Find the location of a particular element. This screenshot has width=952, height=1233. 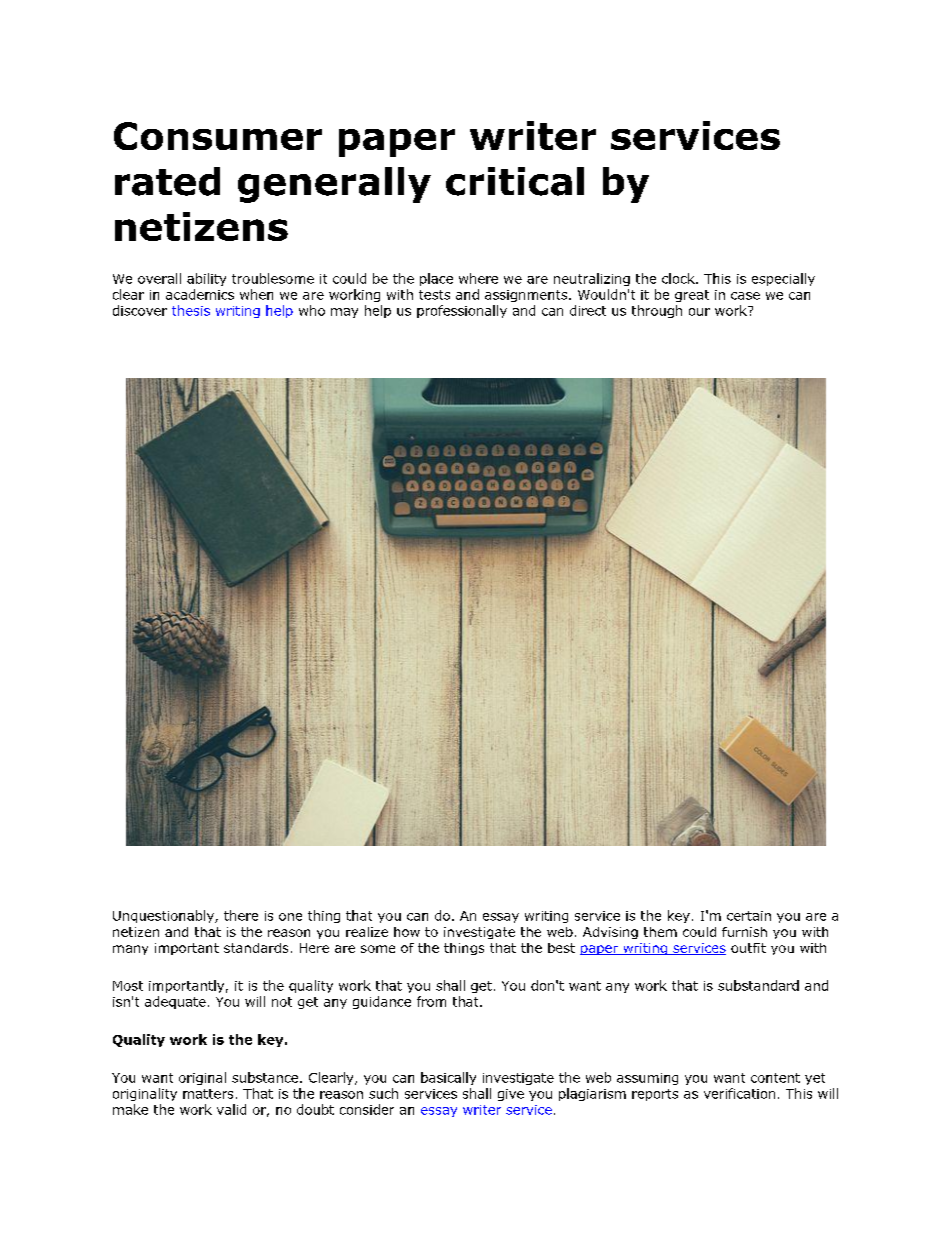

certain is located at coordinates (749, 916).
